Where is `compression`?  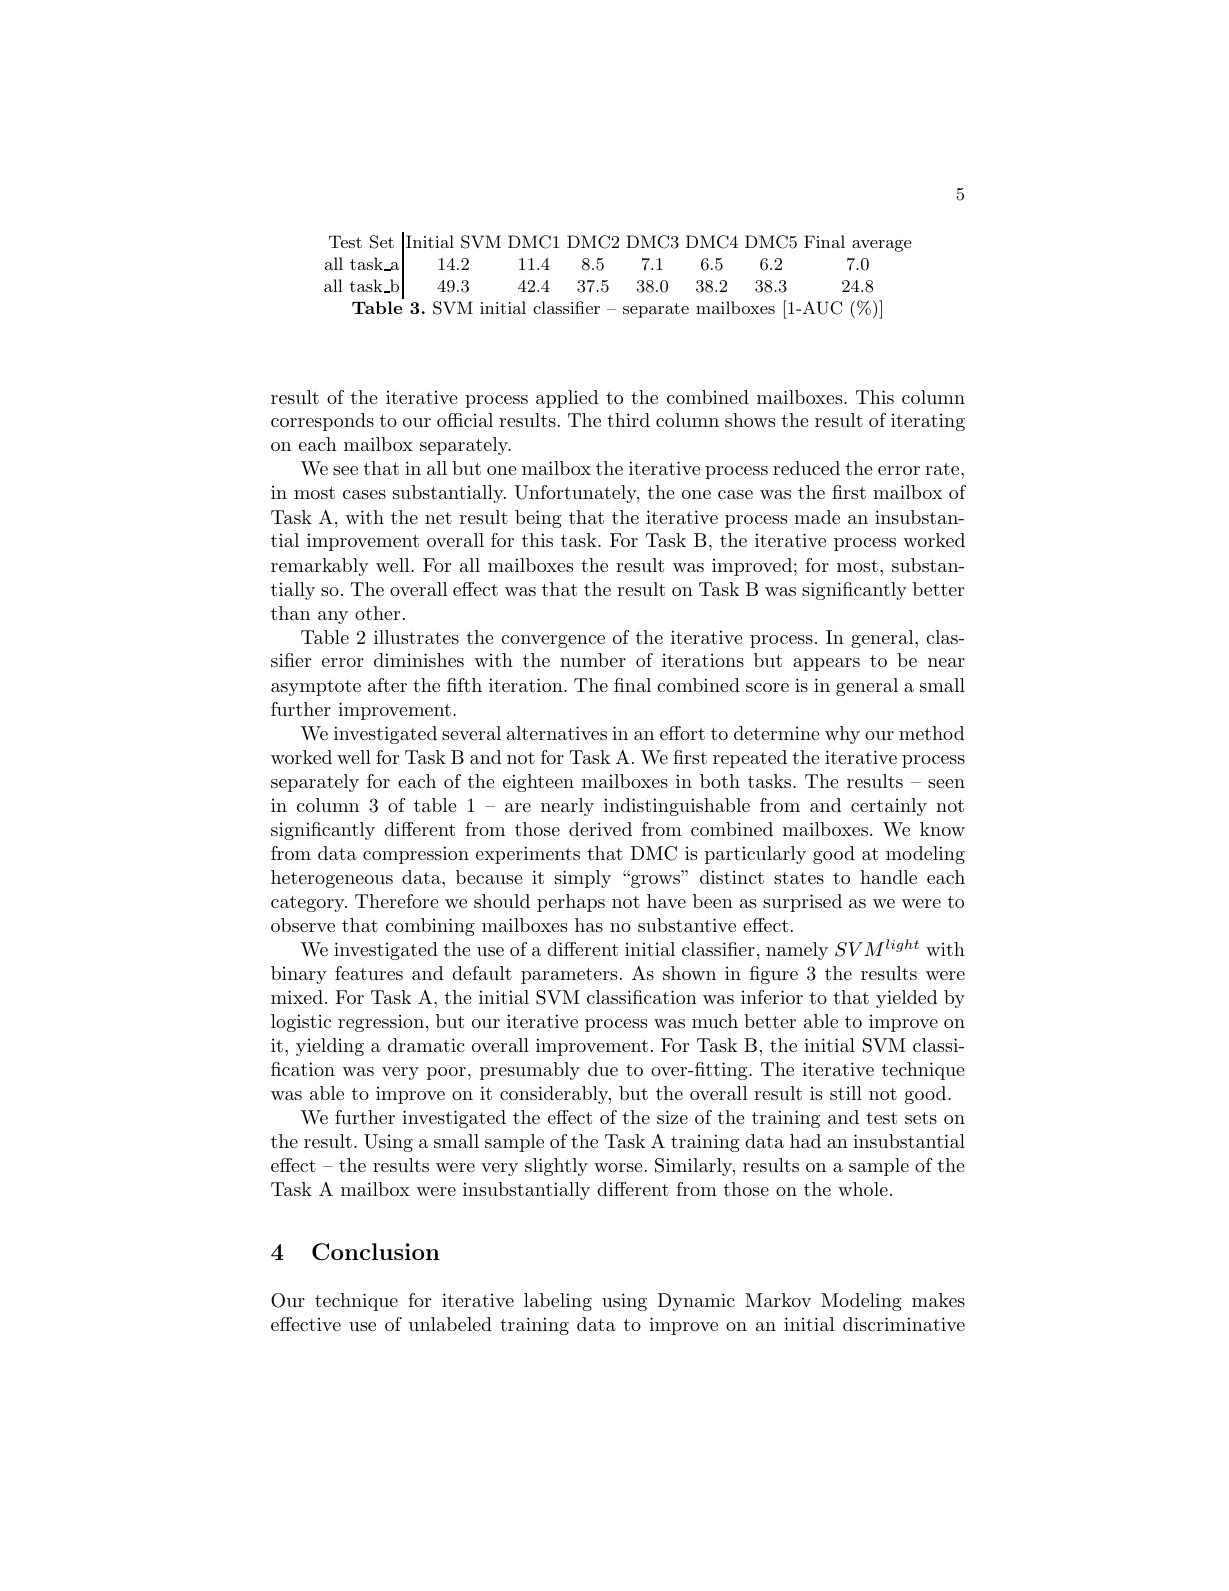
compression is located at coordinates (416, 855).
